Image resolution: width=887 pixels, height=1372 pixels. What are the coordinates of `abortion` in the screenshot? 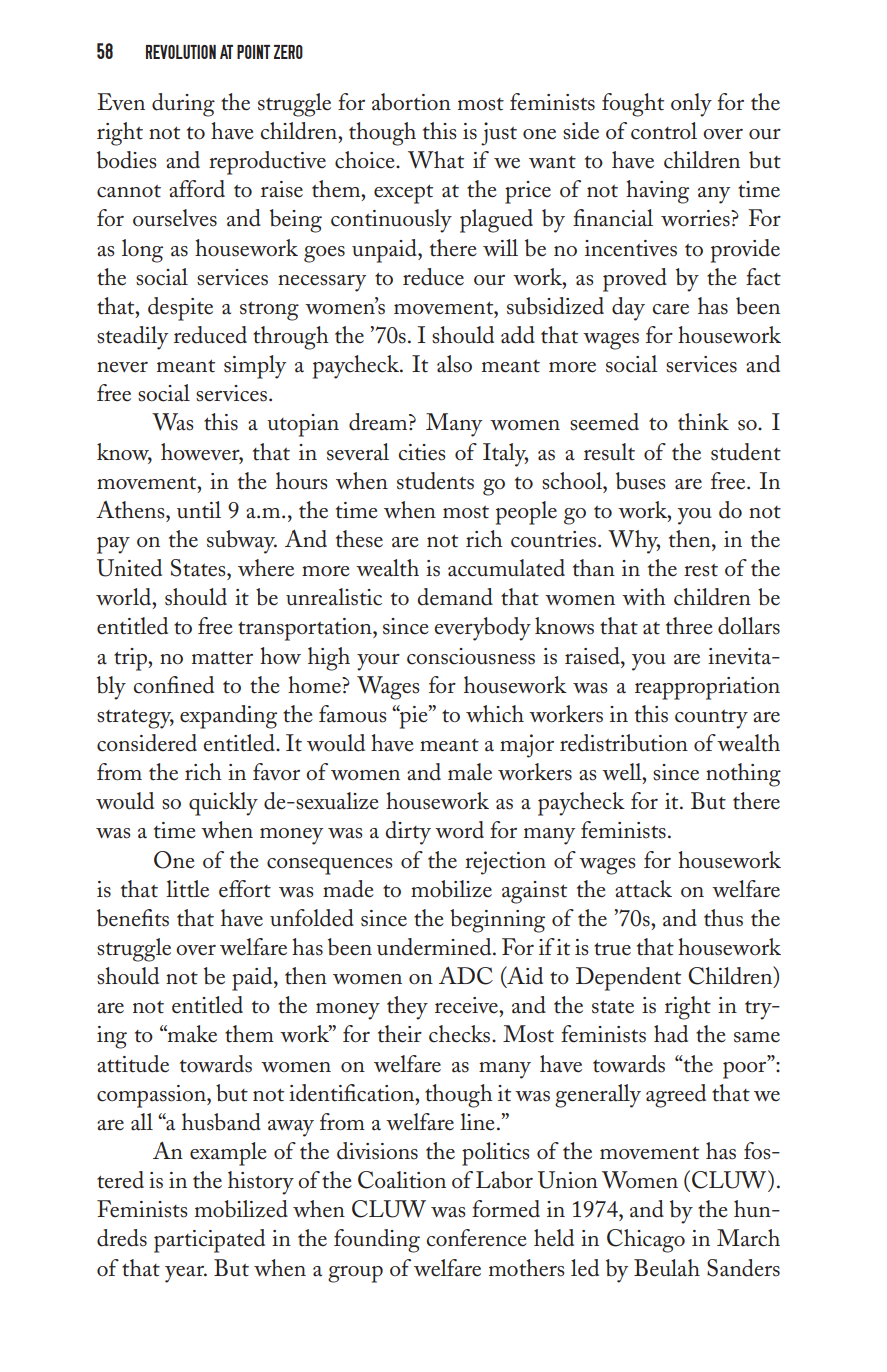 It's located at (411, 102).
